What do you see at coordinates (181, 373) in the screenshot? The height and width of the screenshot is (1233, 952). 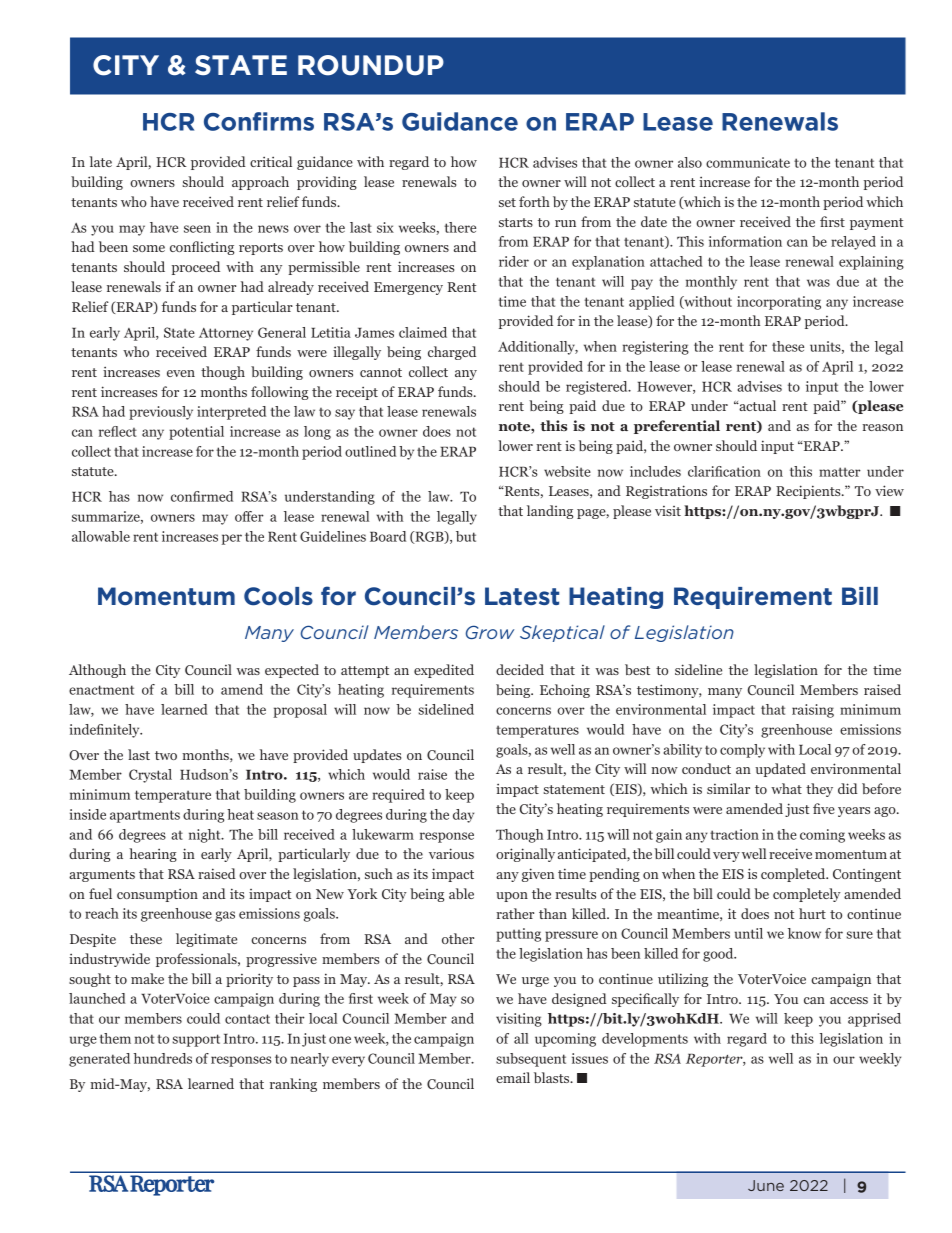 I see `even` at bounding box center [181, 373].
